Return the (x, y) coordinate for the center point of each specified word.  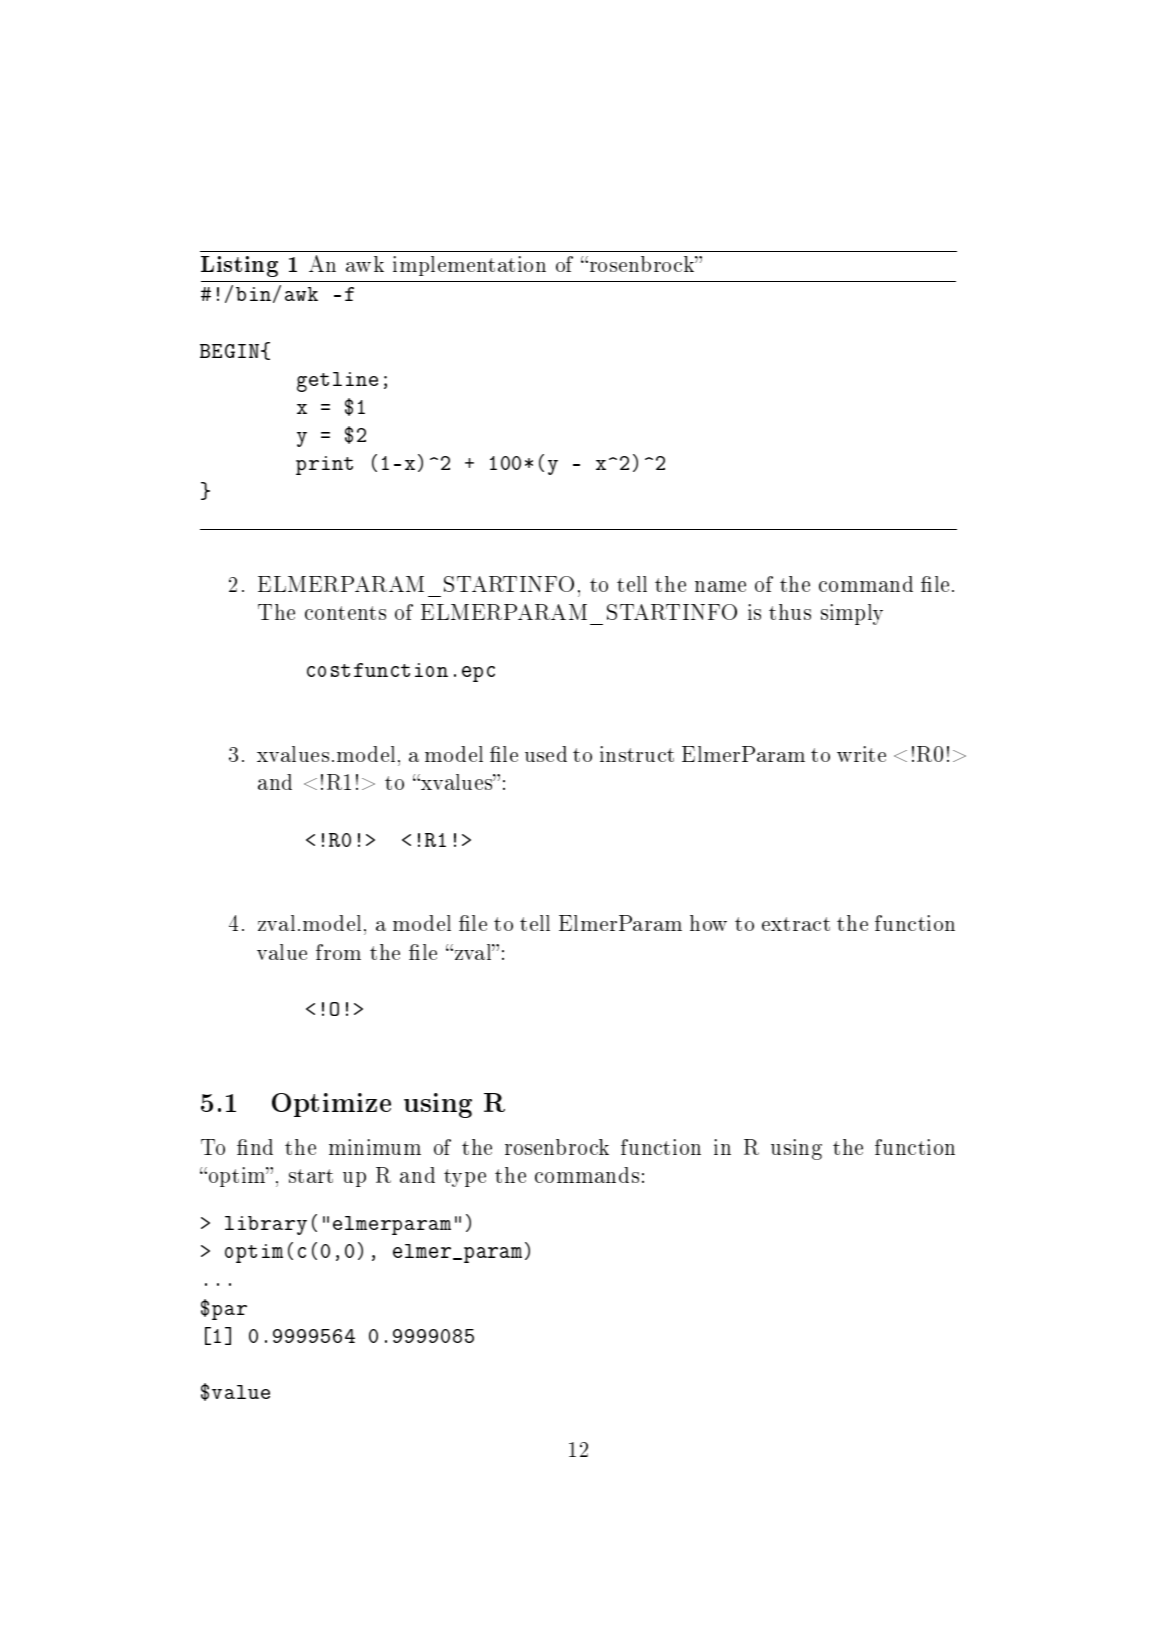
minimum (375, 1147)
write (861, 754)
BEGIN (231, 351)
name (720, 586)
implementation (469, 266)
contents (345, 613)
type (465, 1178)
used (546, 754)
